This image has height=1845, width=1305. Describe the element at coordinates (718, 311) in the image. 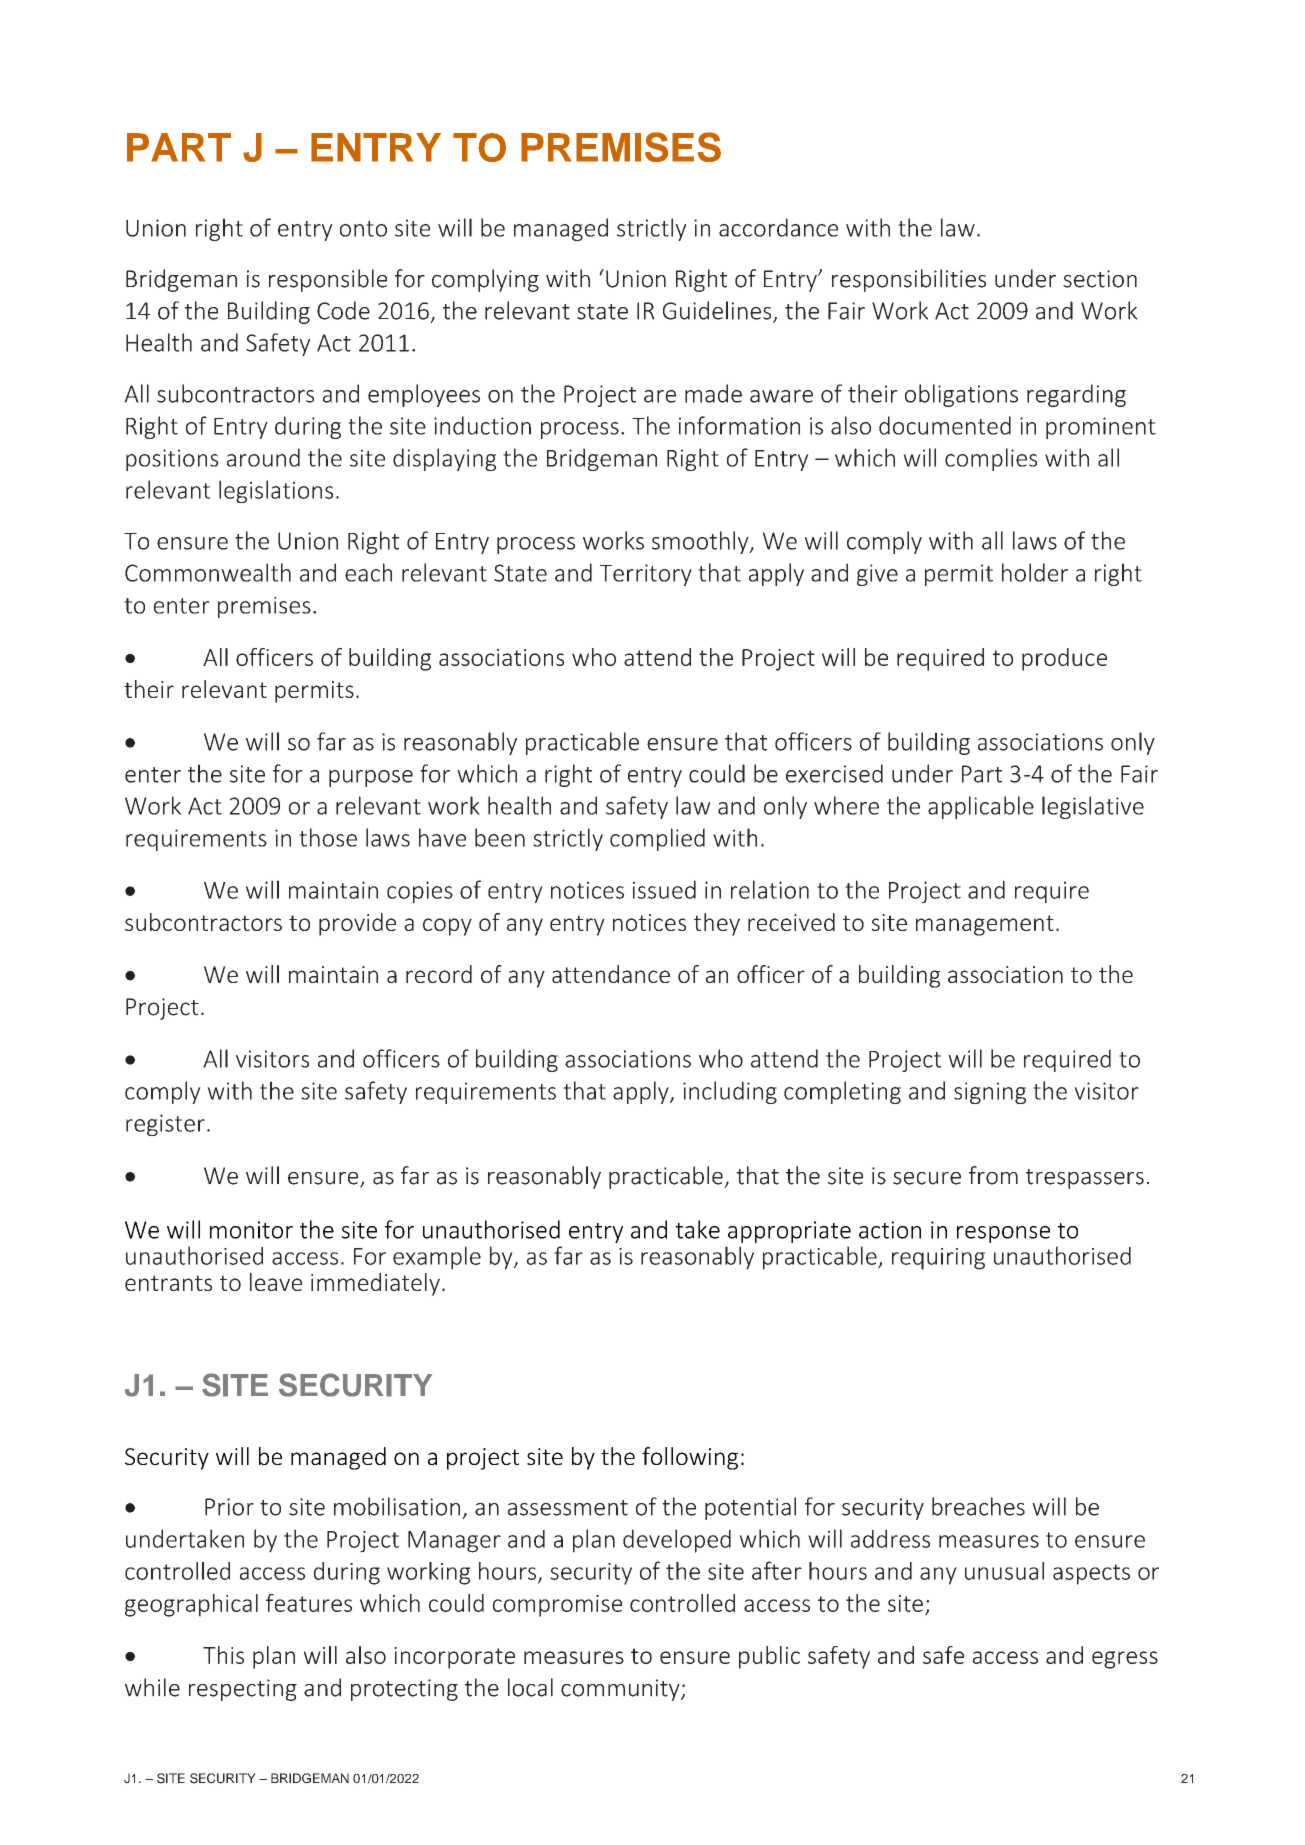

I see `Guidelines` at that location.
